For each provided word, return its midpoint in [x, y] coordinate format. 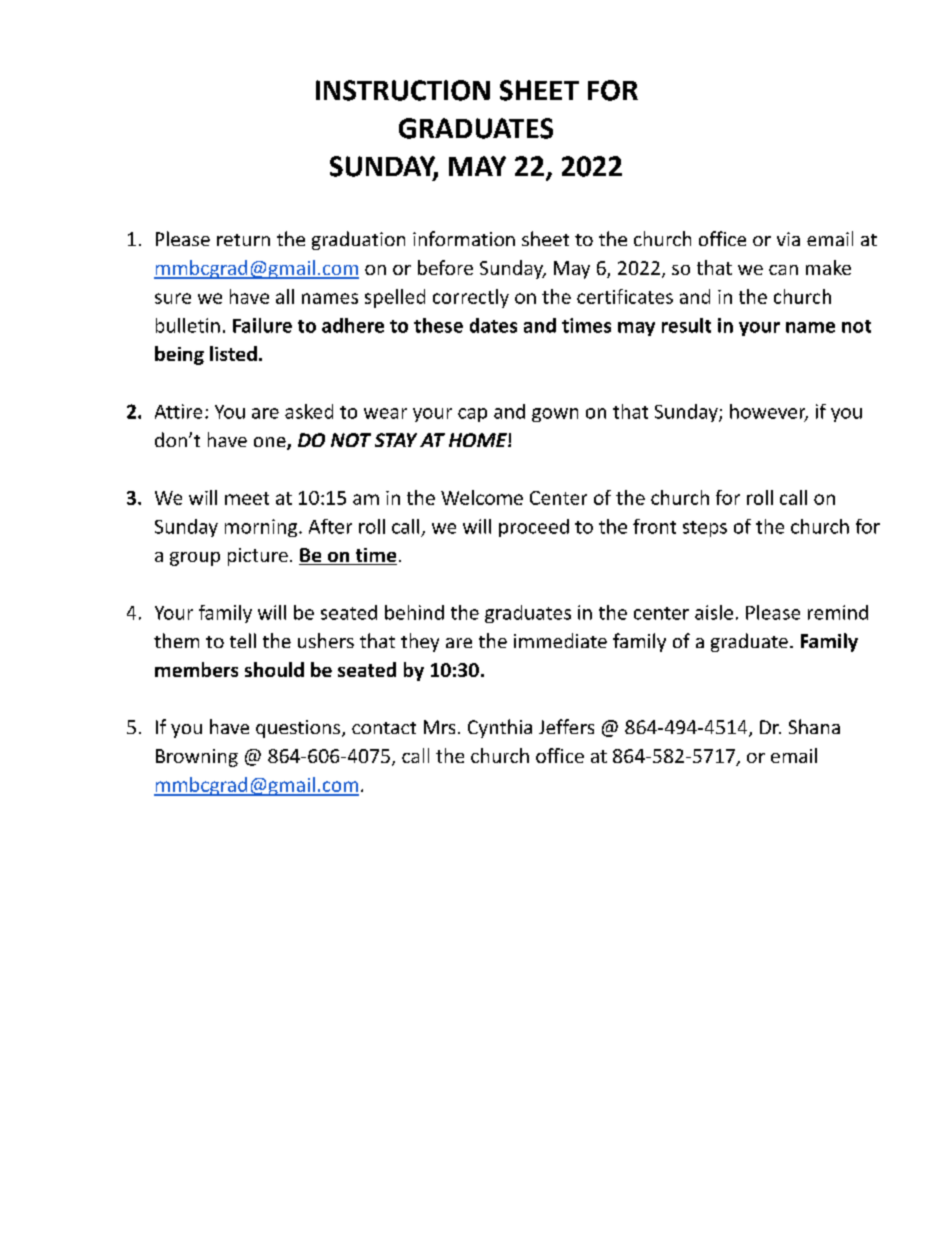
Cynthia [500, 728]
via [788, 239]
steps [705, 529]
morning [262, 528]
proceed [534, 528]
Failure [262, 325]
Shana [814, 726]
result [686, 325]
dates [493, 325]
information [464, 238]
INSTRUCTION [403, 90]
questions [299, 729]
